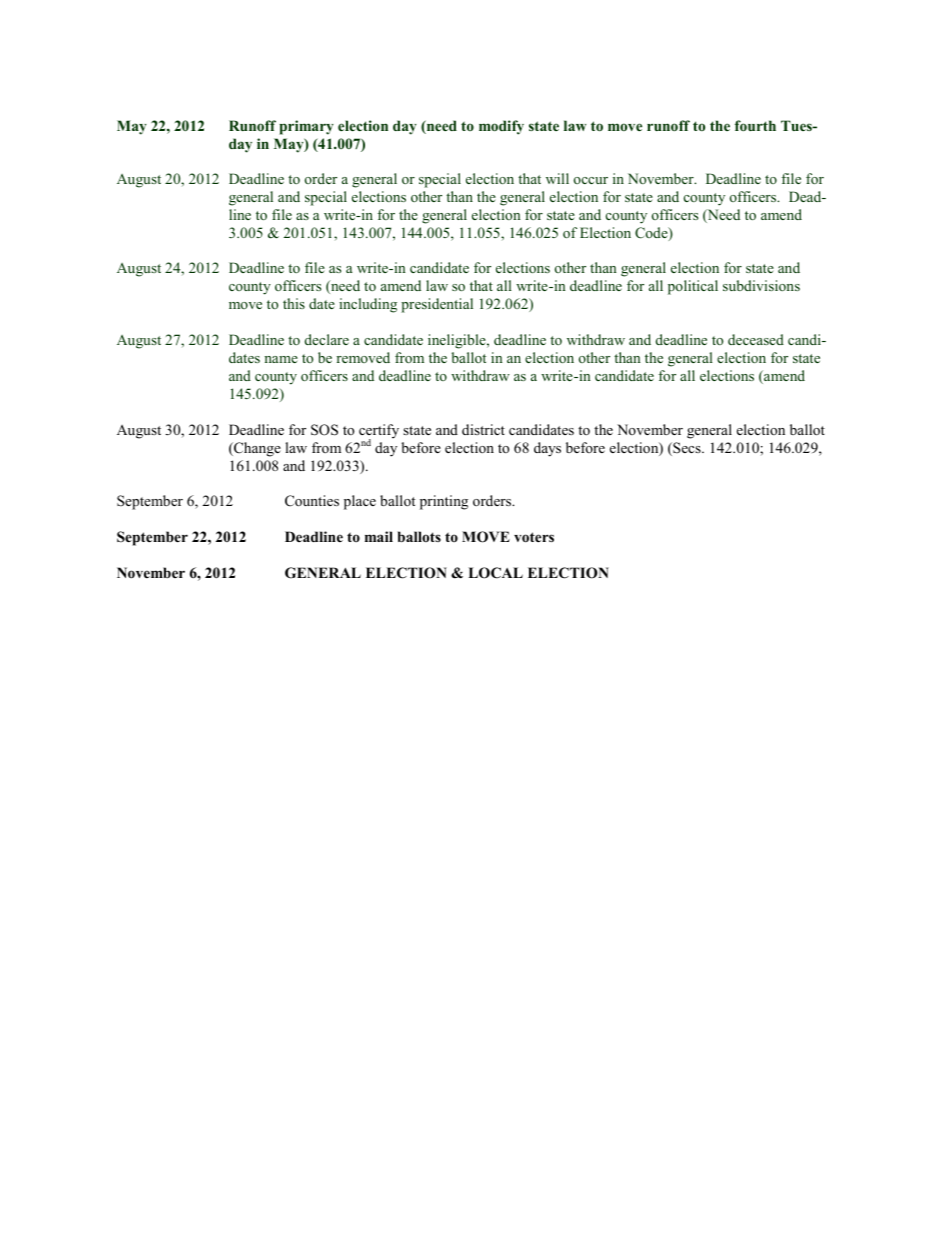  Describe the element at coordinates (501, 127) in the screenshot. I see `modify` at that location.
